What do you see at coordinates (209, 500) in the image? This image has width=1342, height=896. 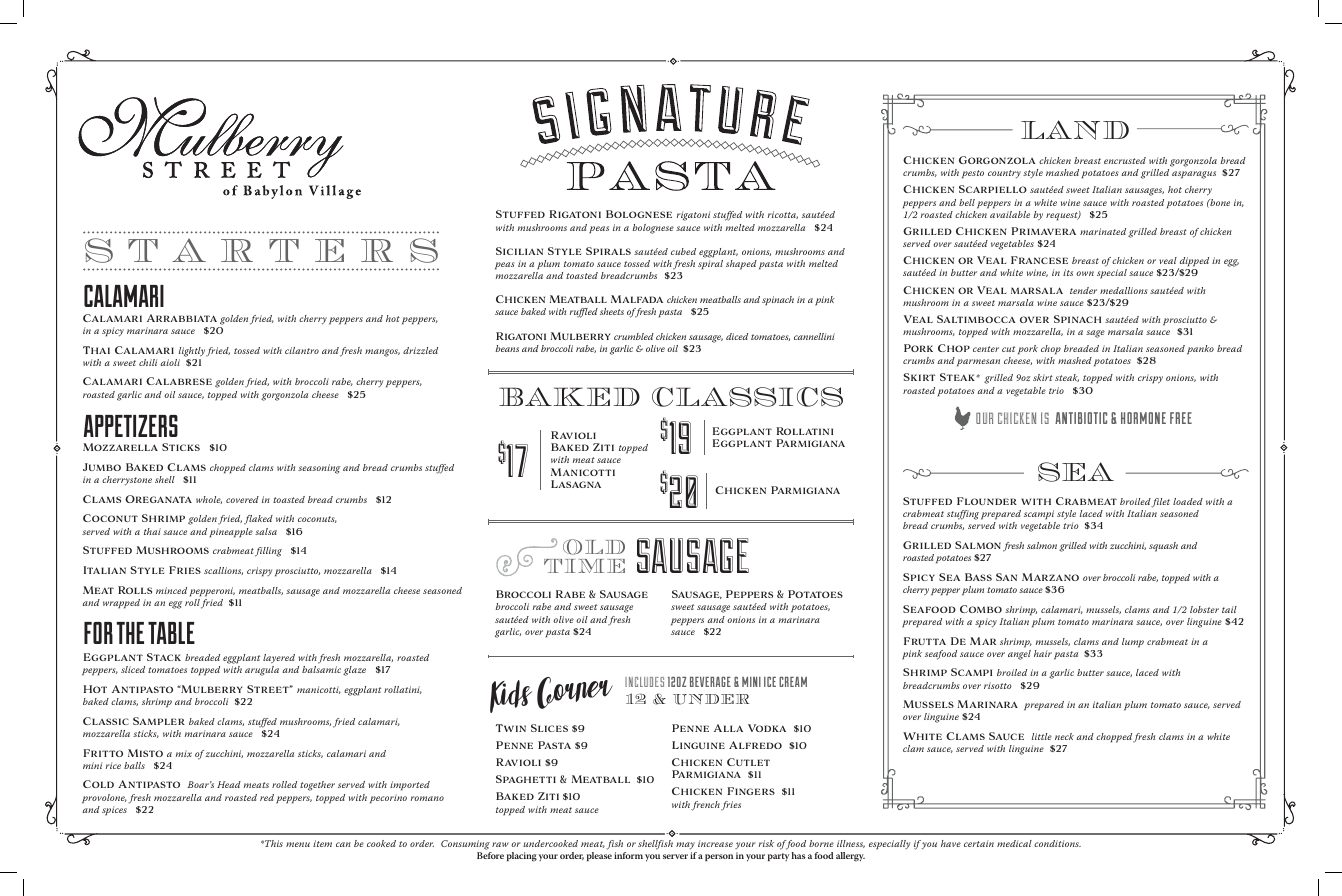 I see `whole` at bounding box center [209, 500].
